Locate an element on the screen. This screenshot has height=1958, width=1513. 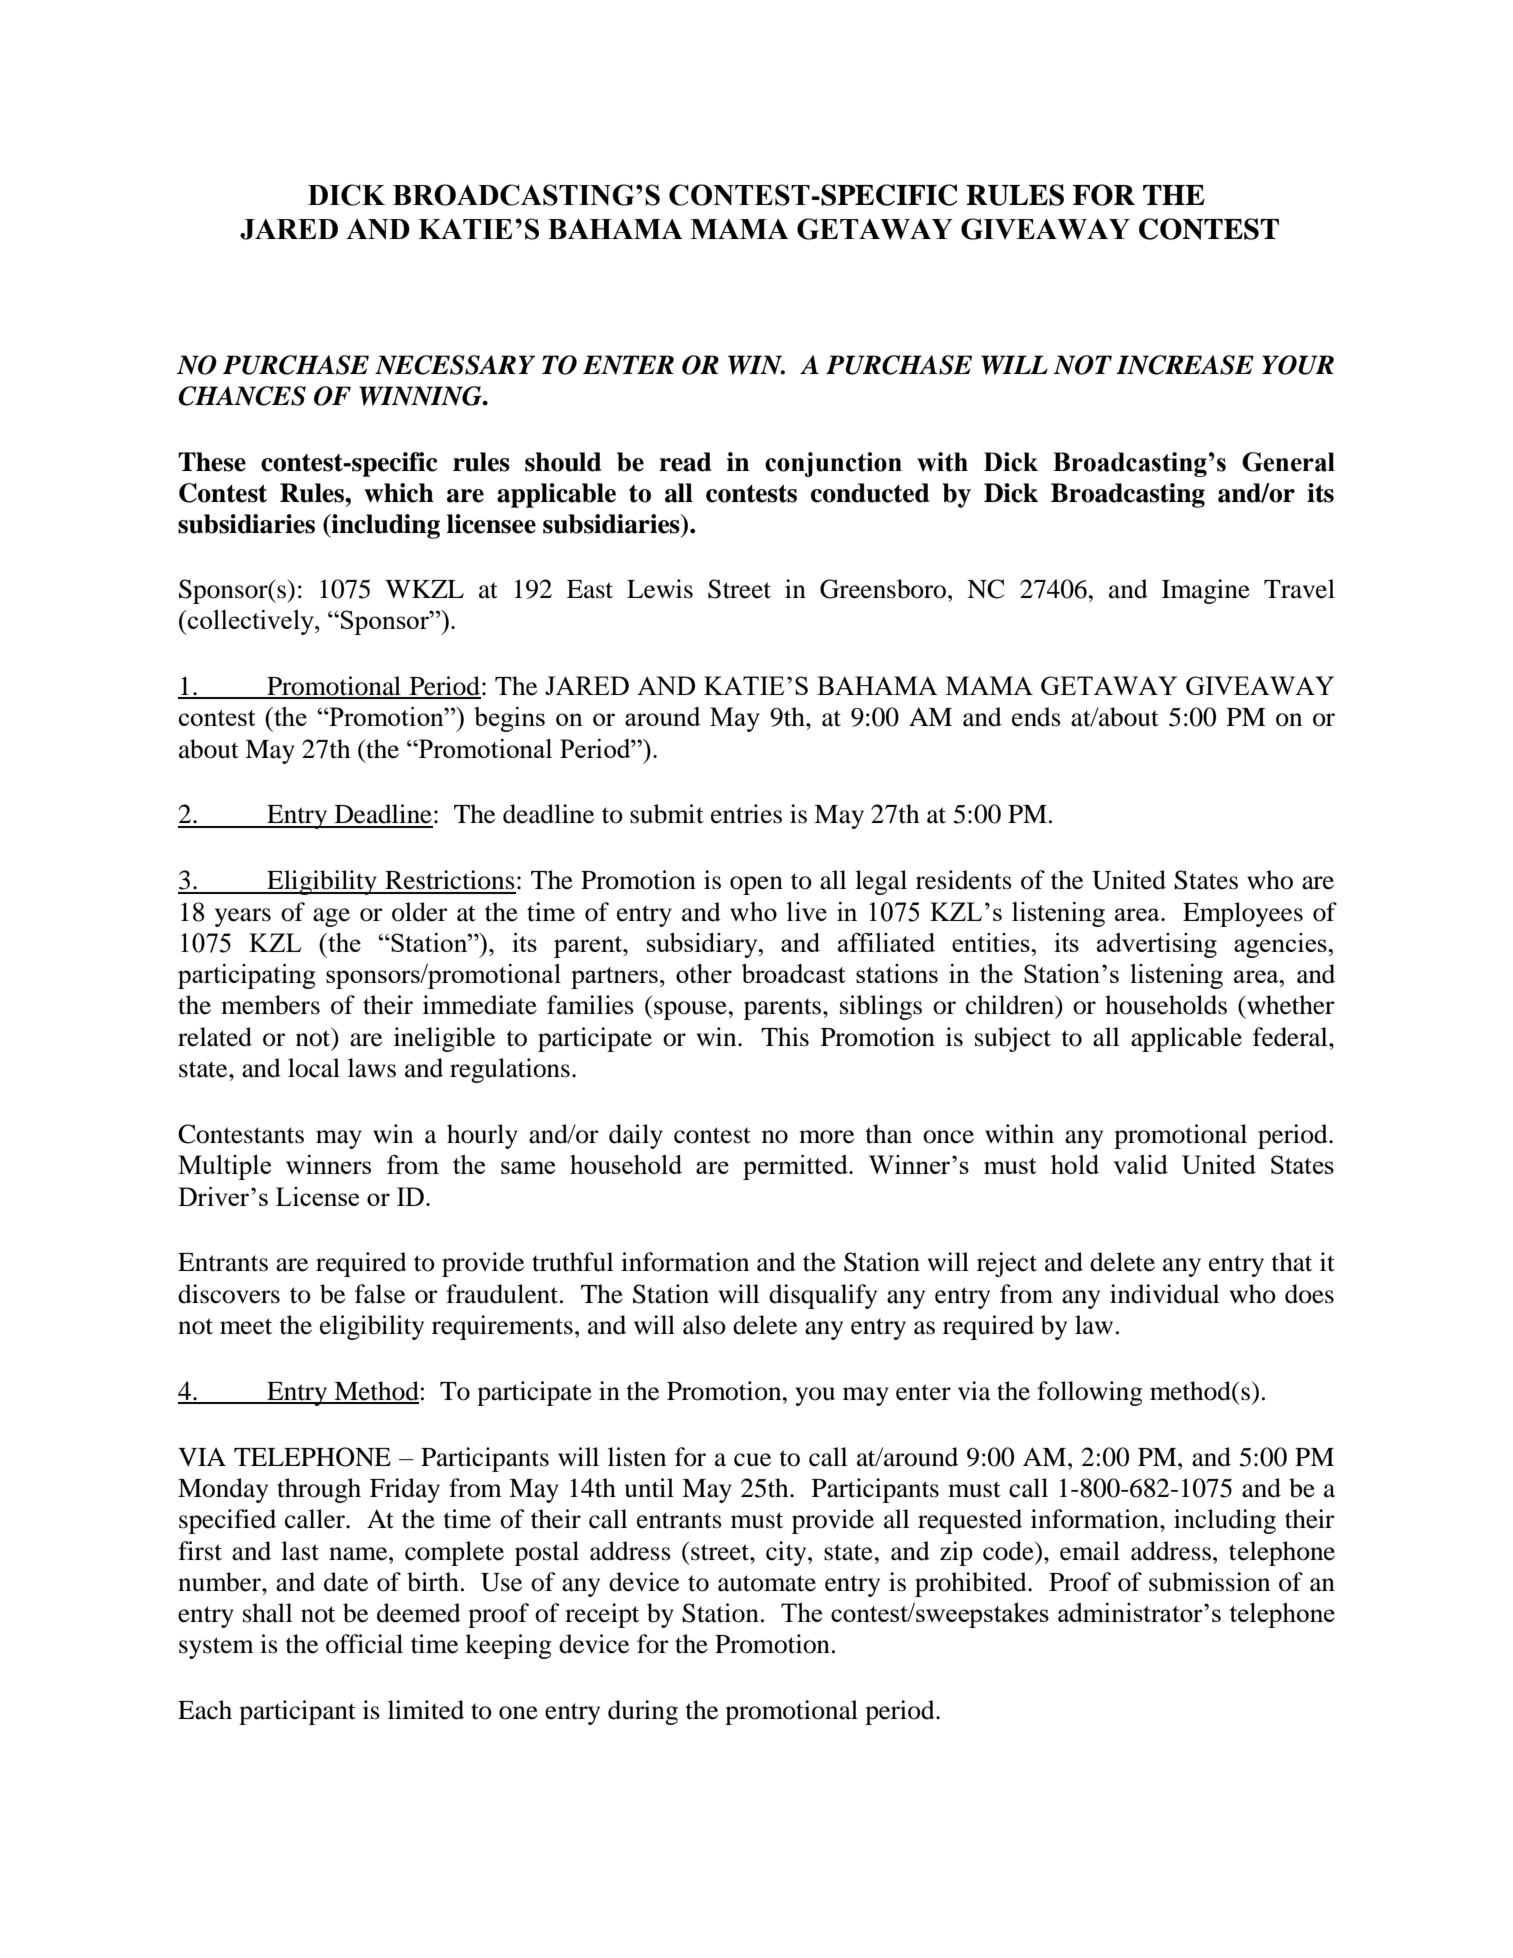
official is located at coordinates (364, 1644).
